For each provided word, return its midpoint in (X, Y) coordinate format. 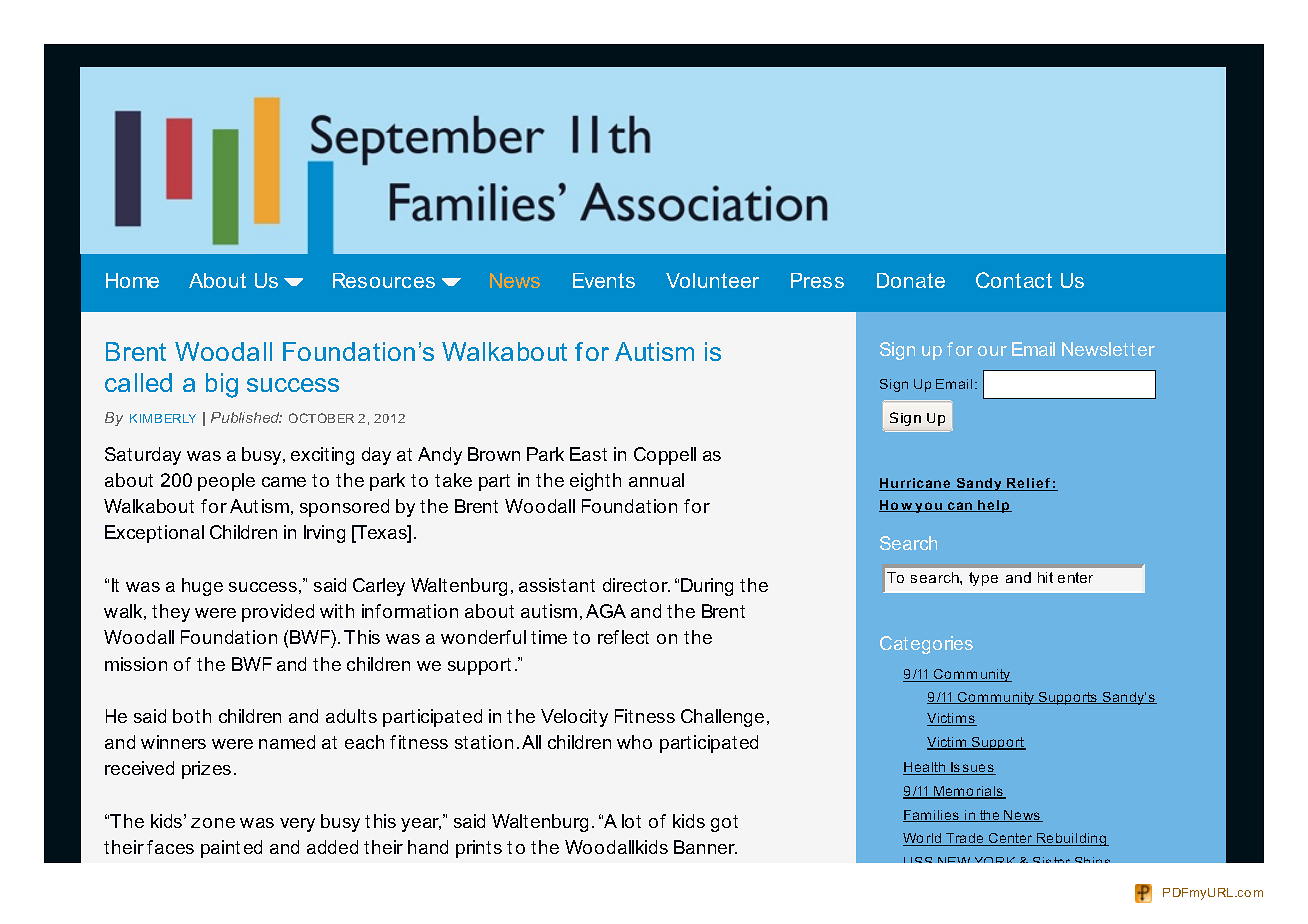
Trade (965, 839)
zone (213, 823)
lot (631, 821)
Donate (911, 280)
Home (132, 280)
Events (604, 280)
